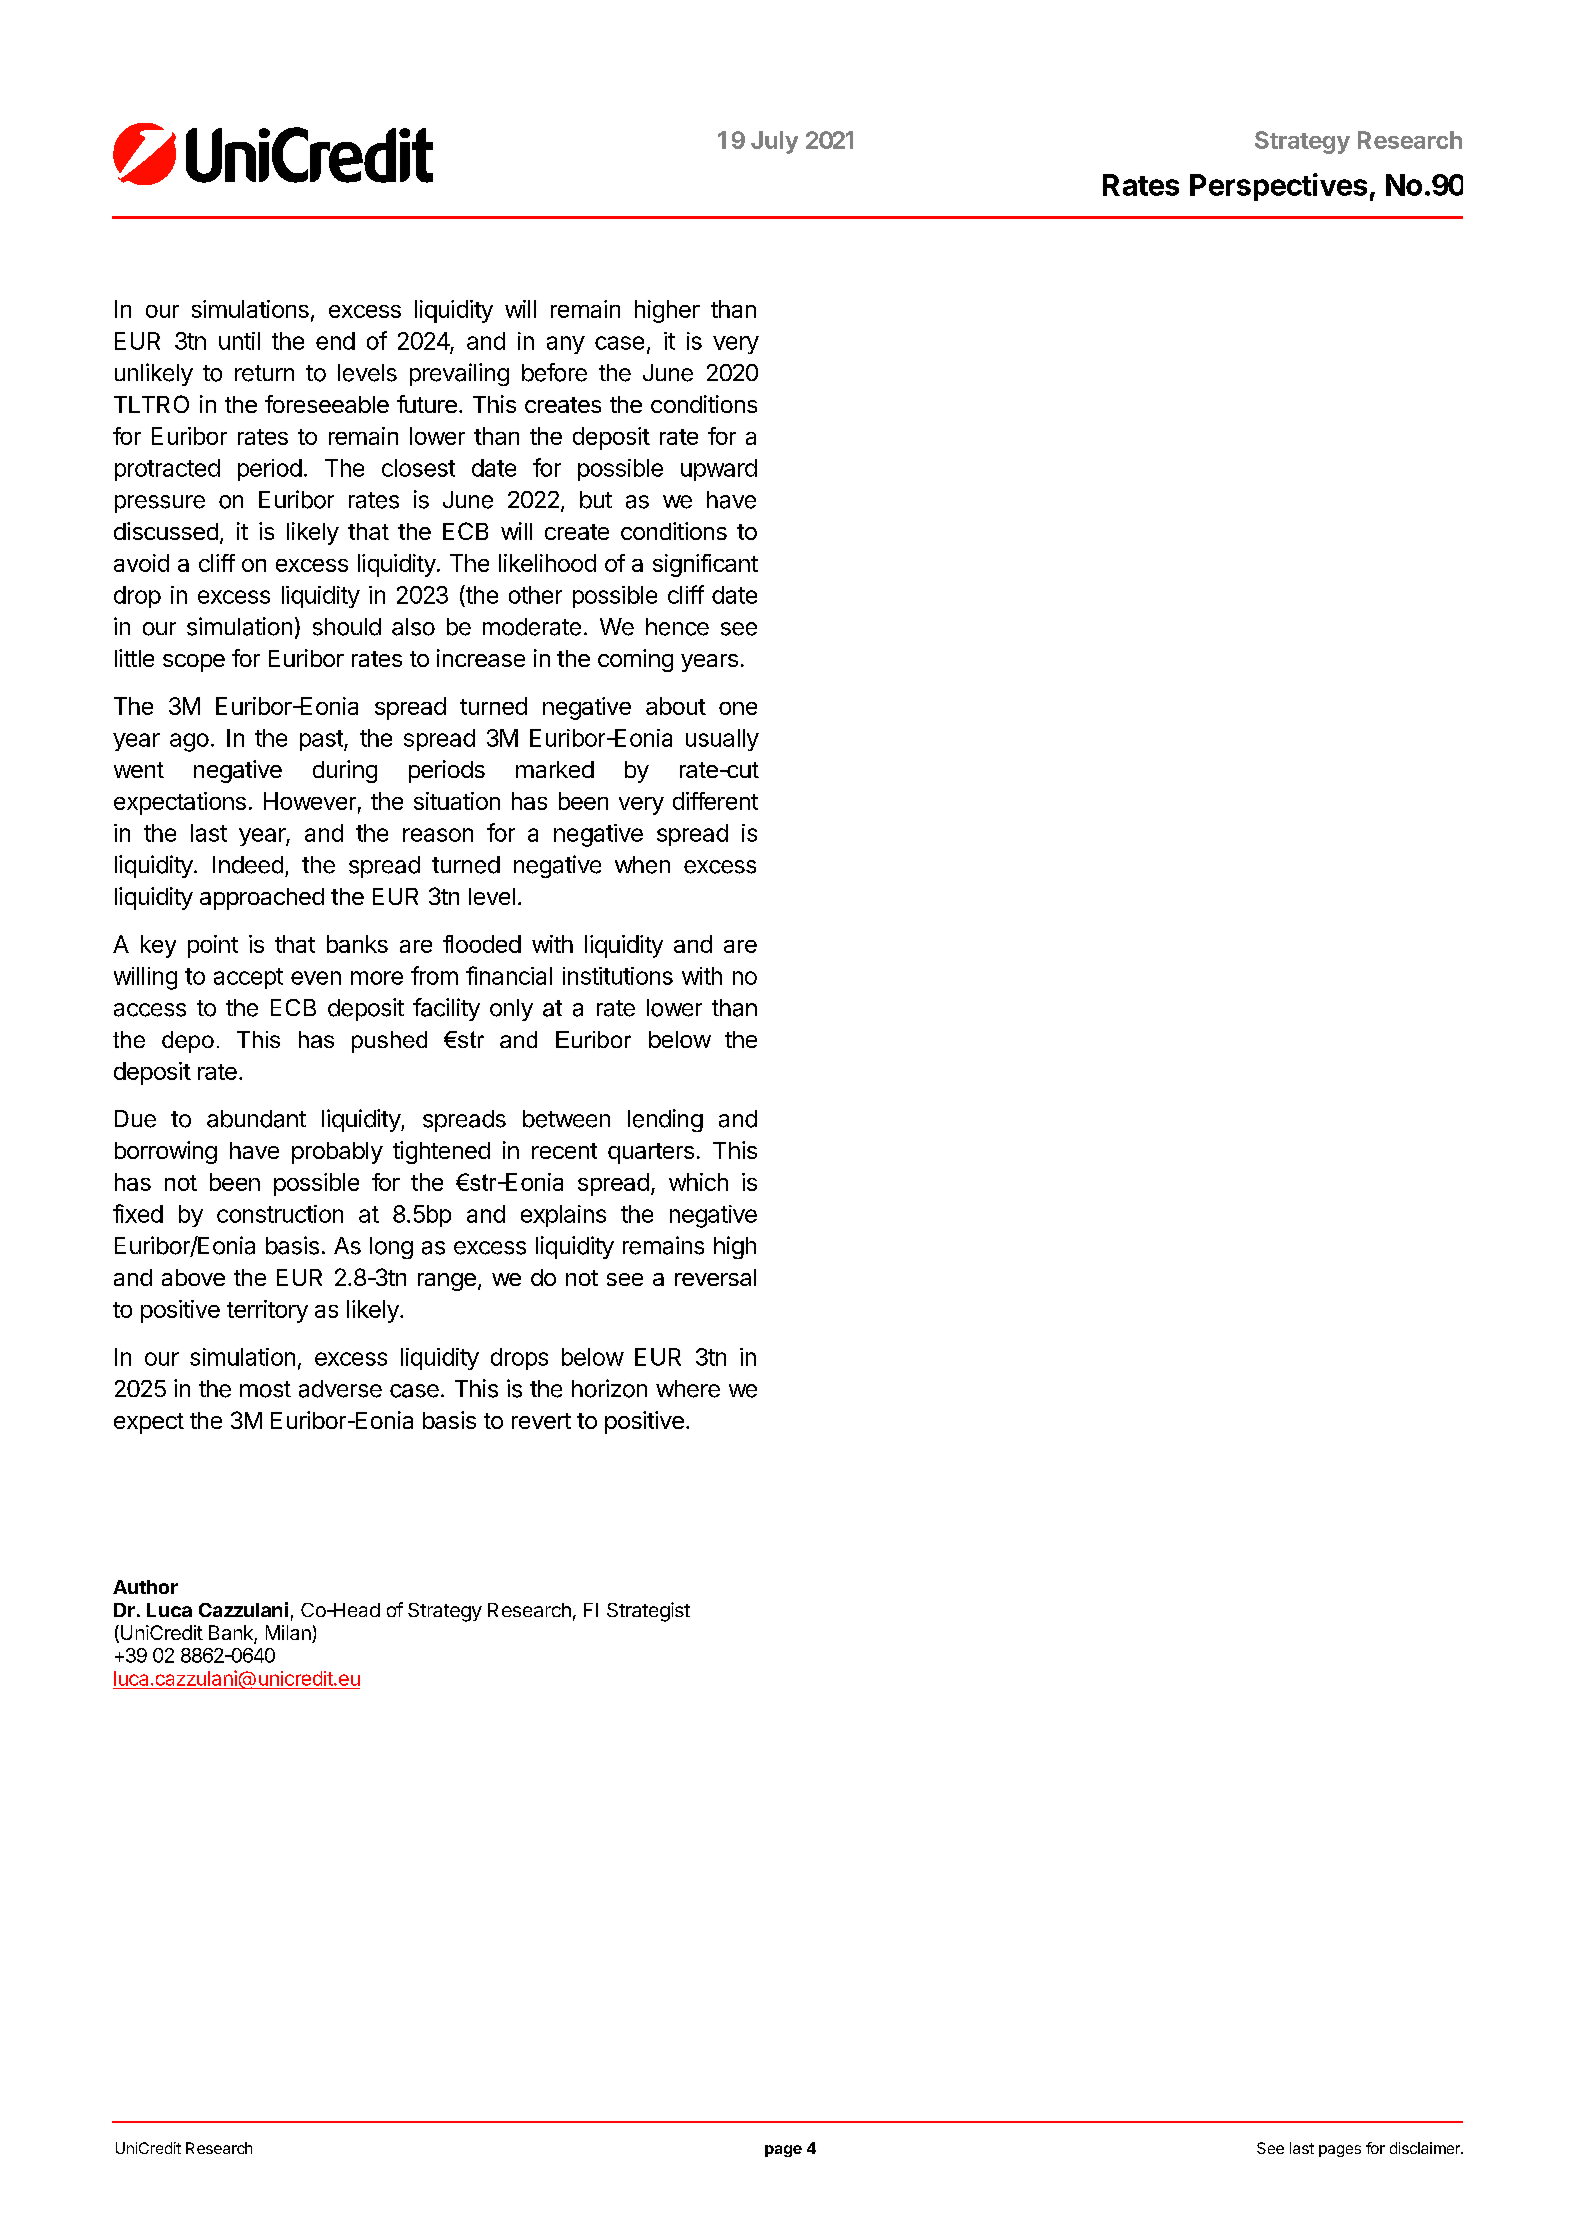  Describe the element at coordinates (705, 565) in the screenshot. I see `significant` at that location.
